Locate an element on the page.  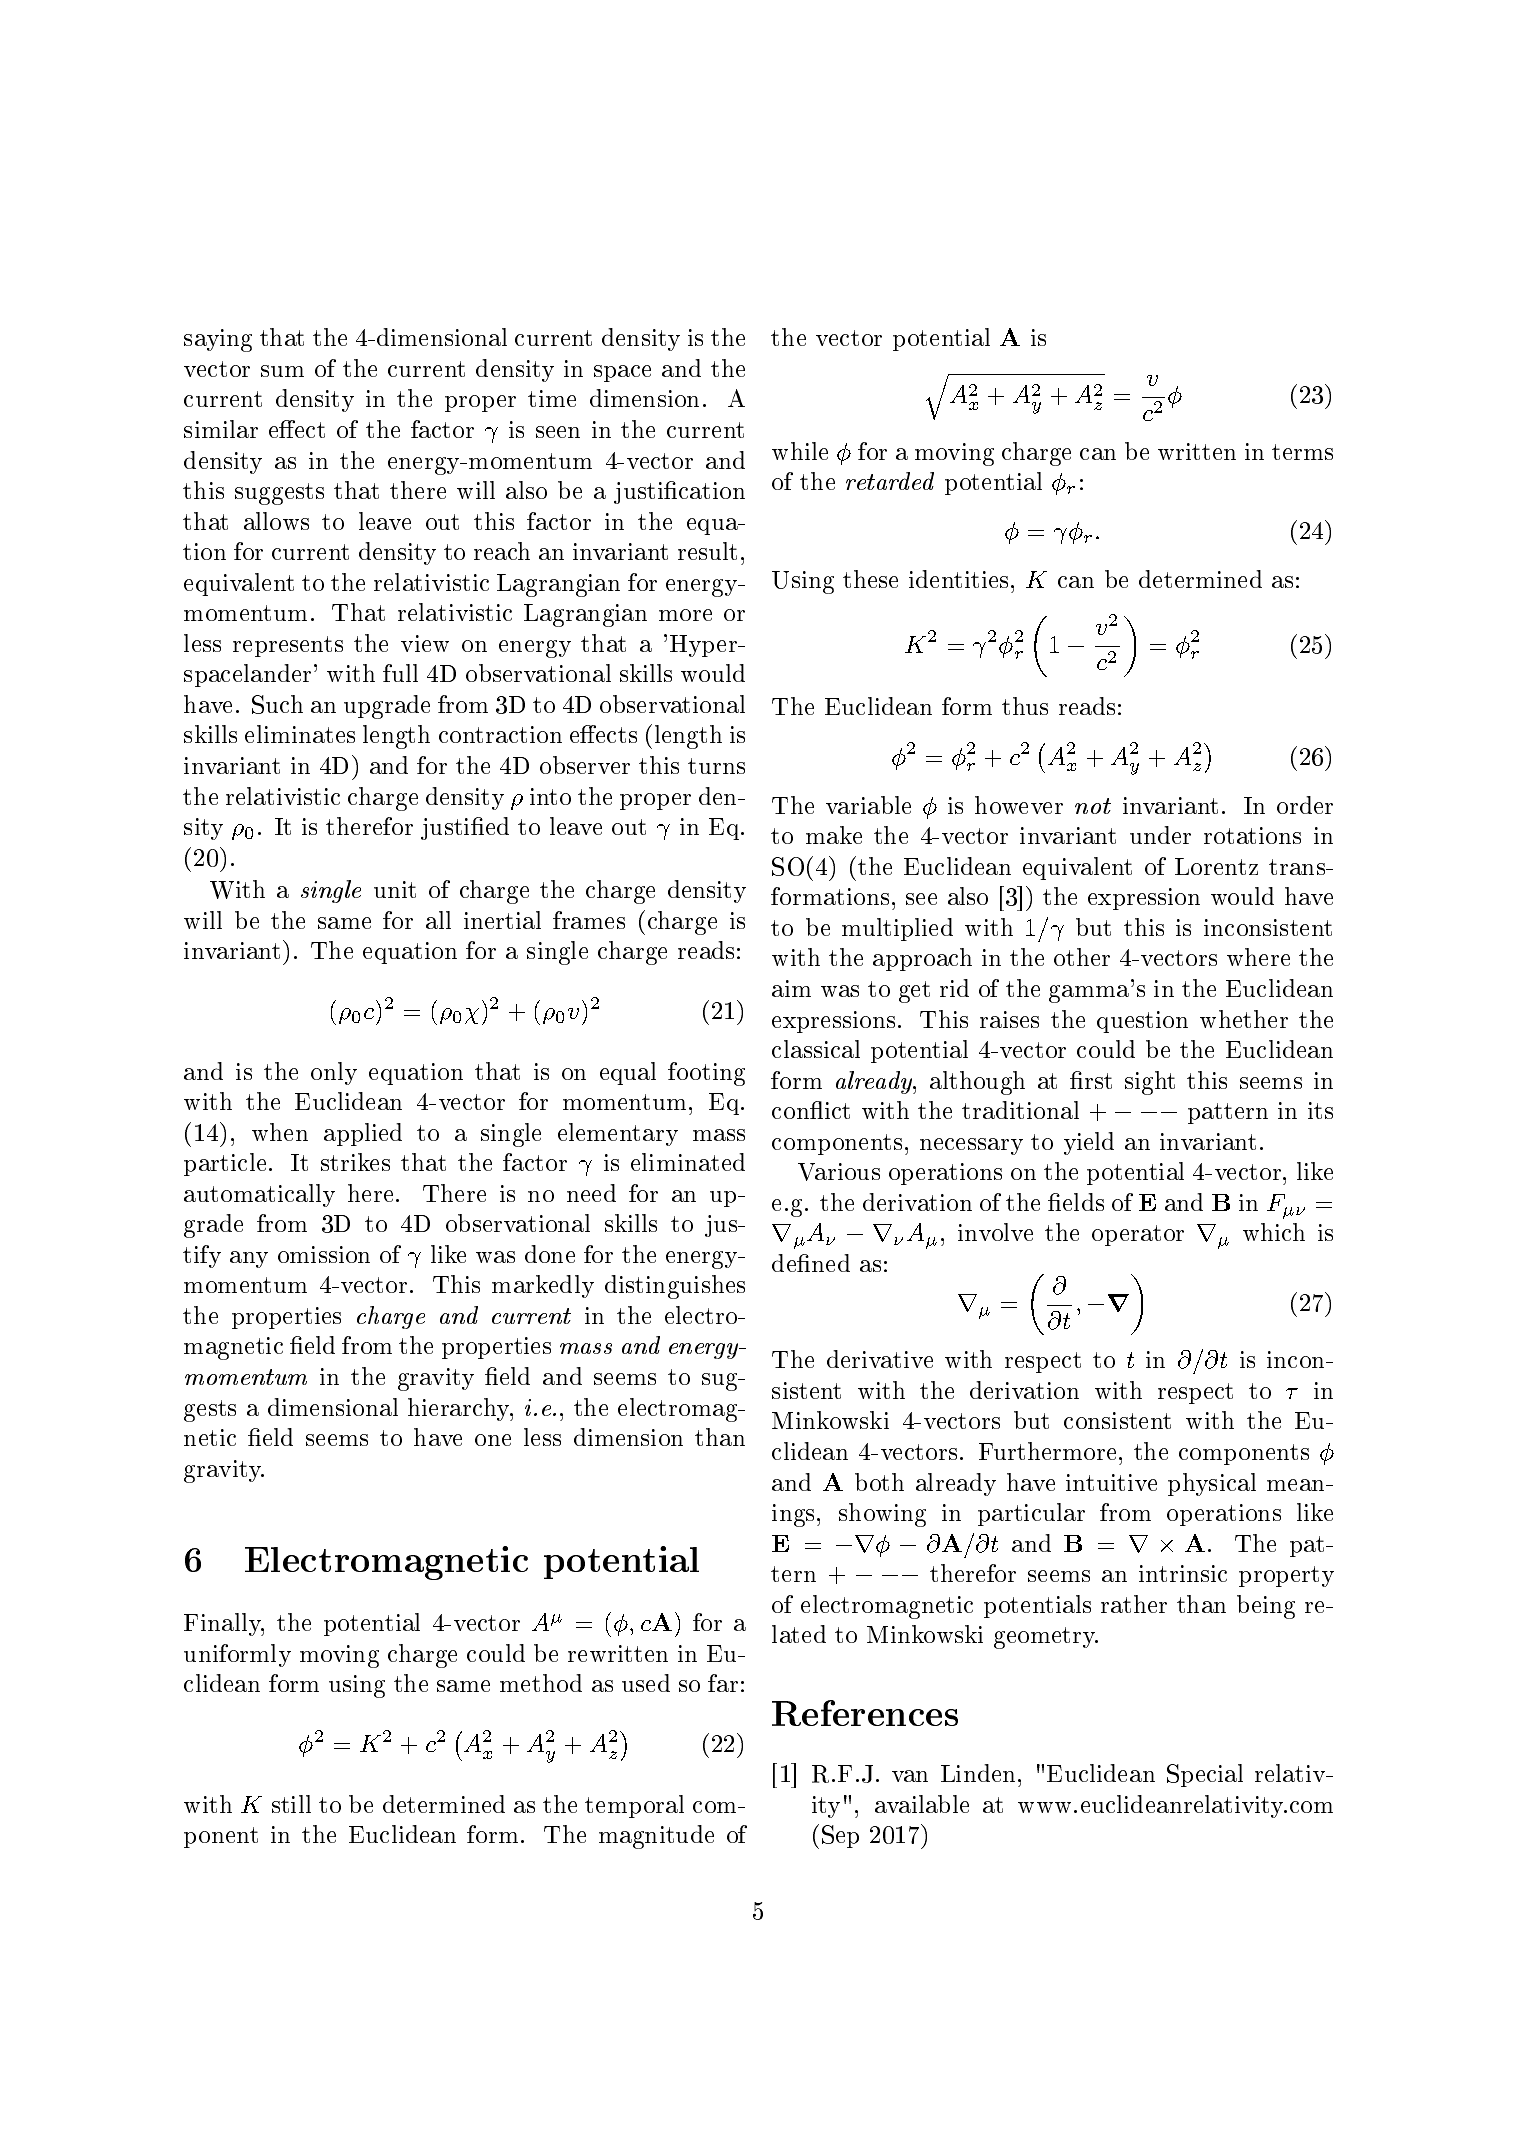
Sep is located at coordinates (840, 1836).
